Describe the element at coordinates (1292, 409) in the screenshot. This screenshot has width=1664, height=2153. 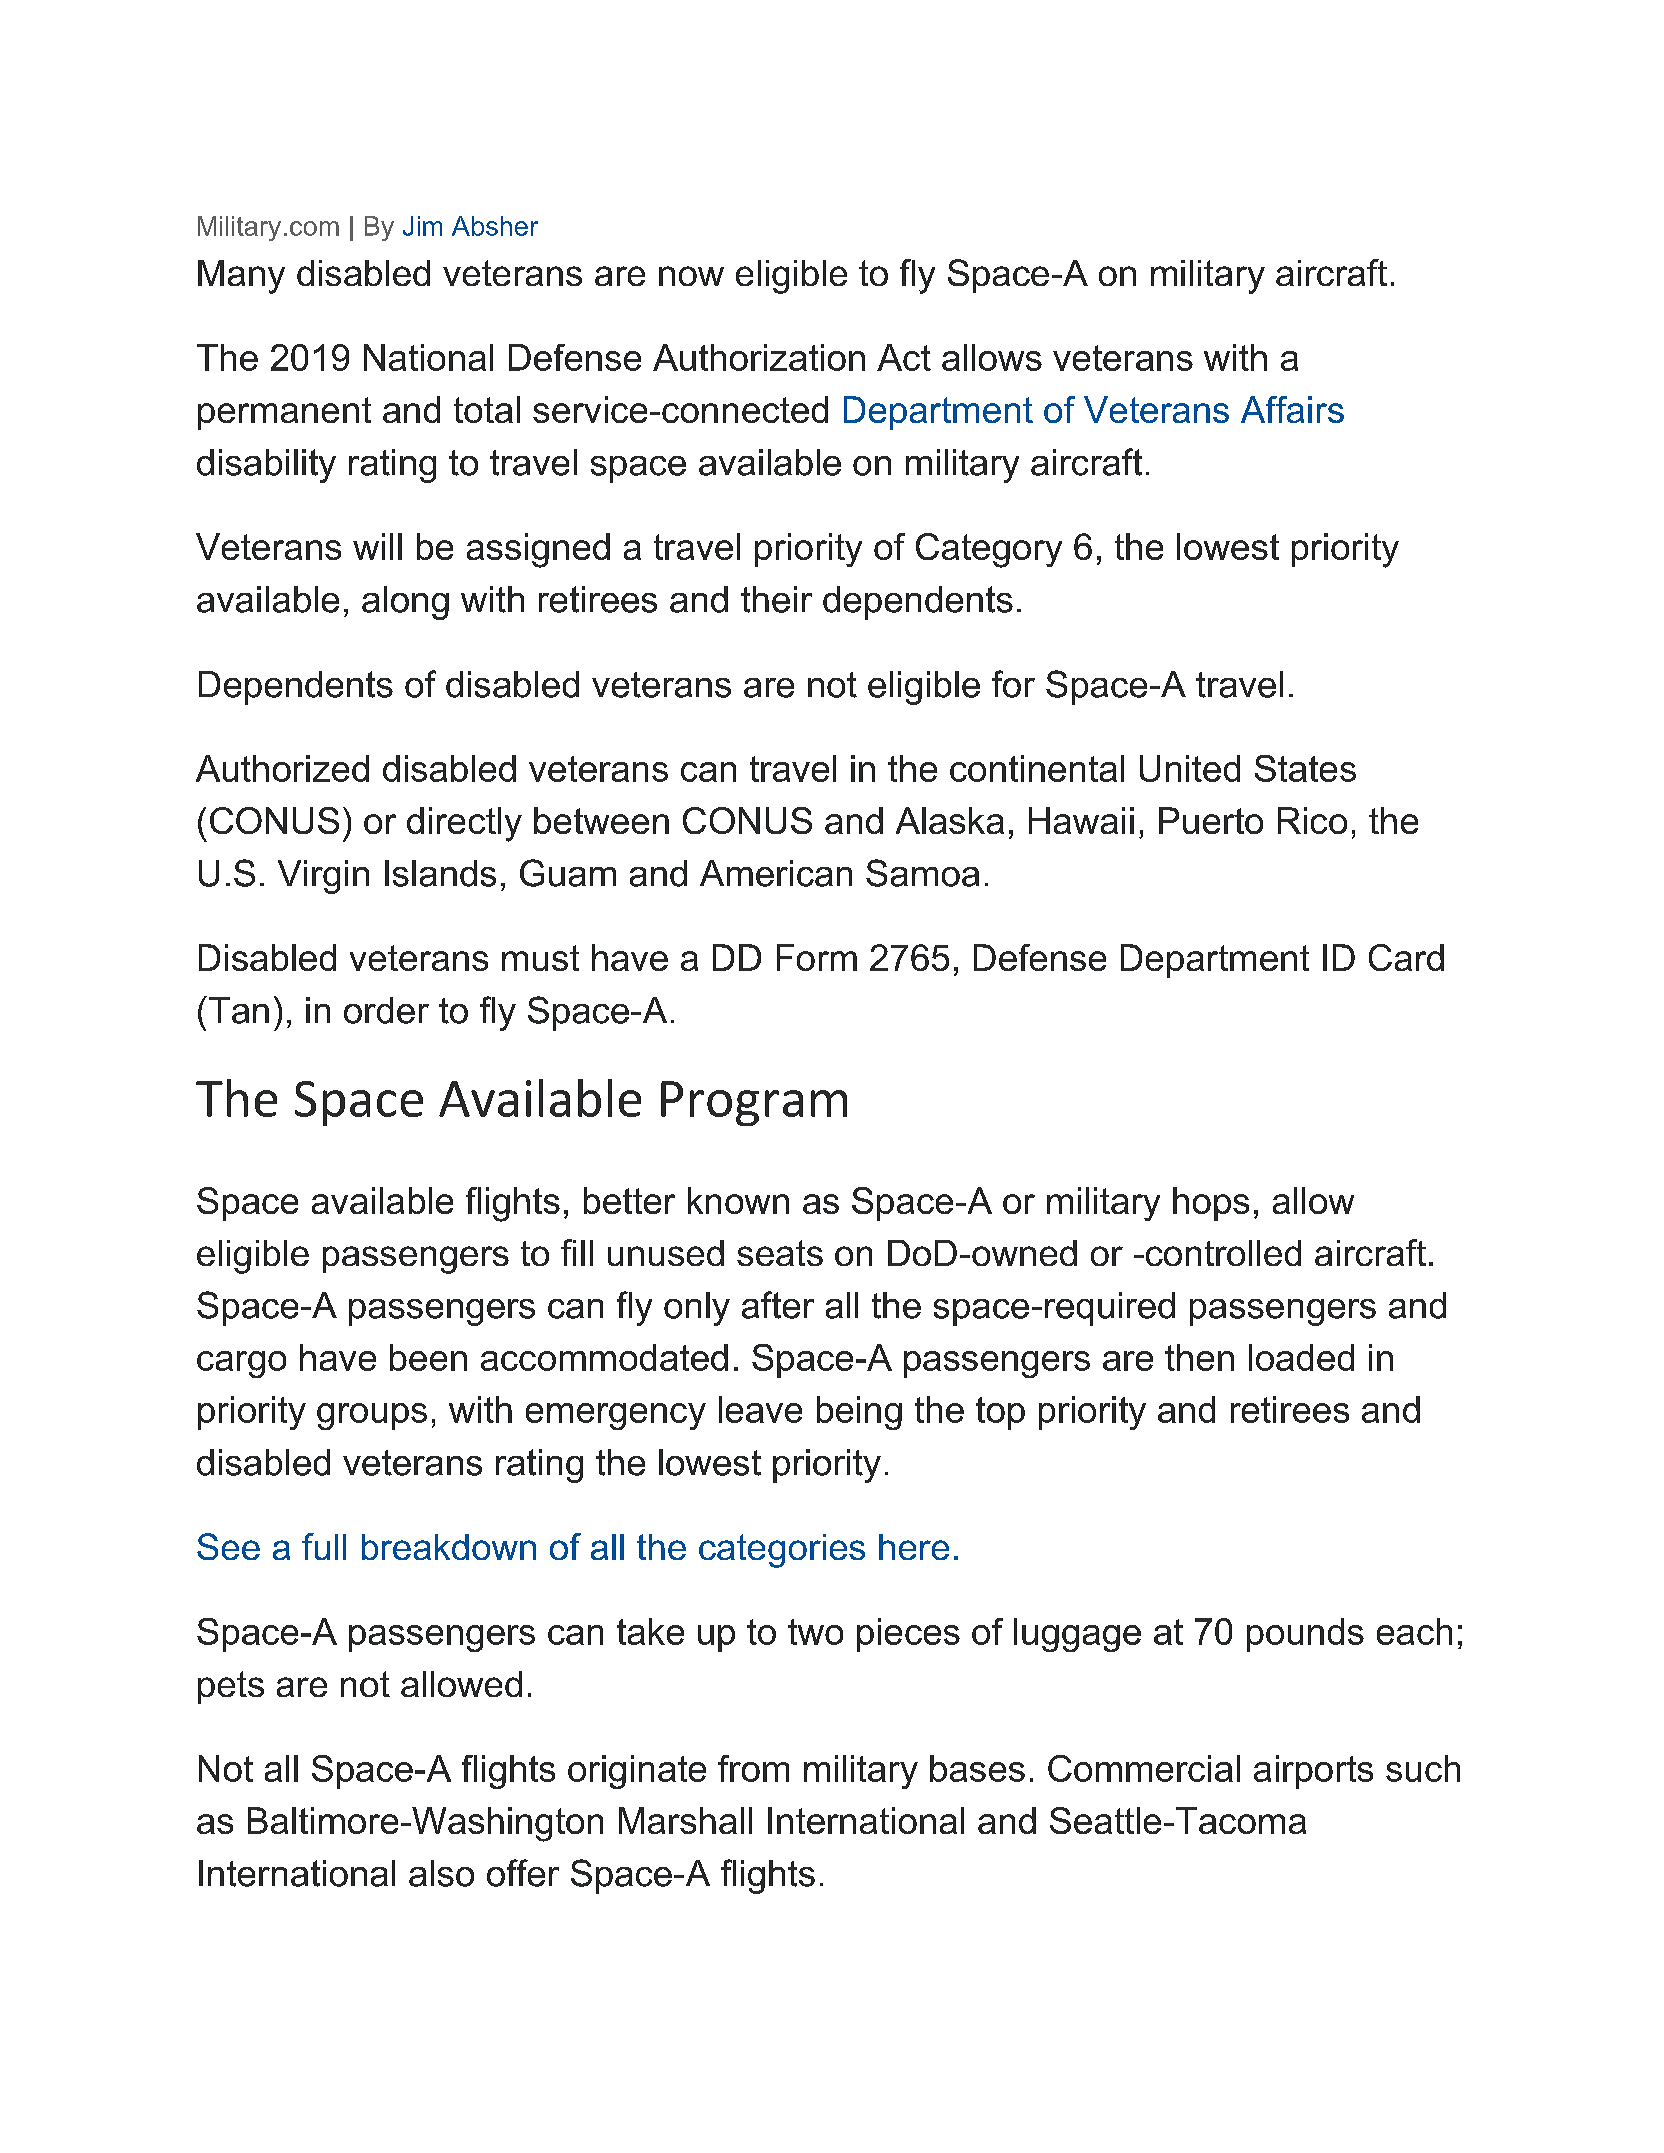
I see `Affairs` at that location.
